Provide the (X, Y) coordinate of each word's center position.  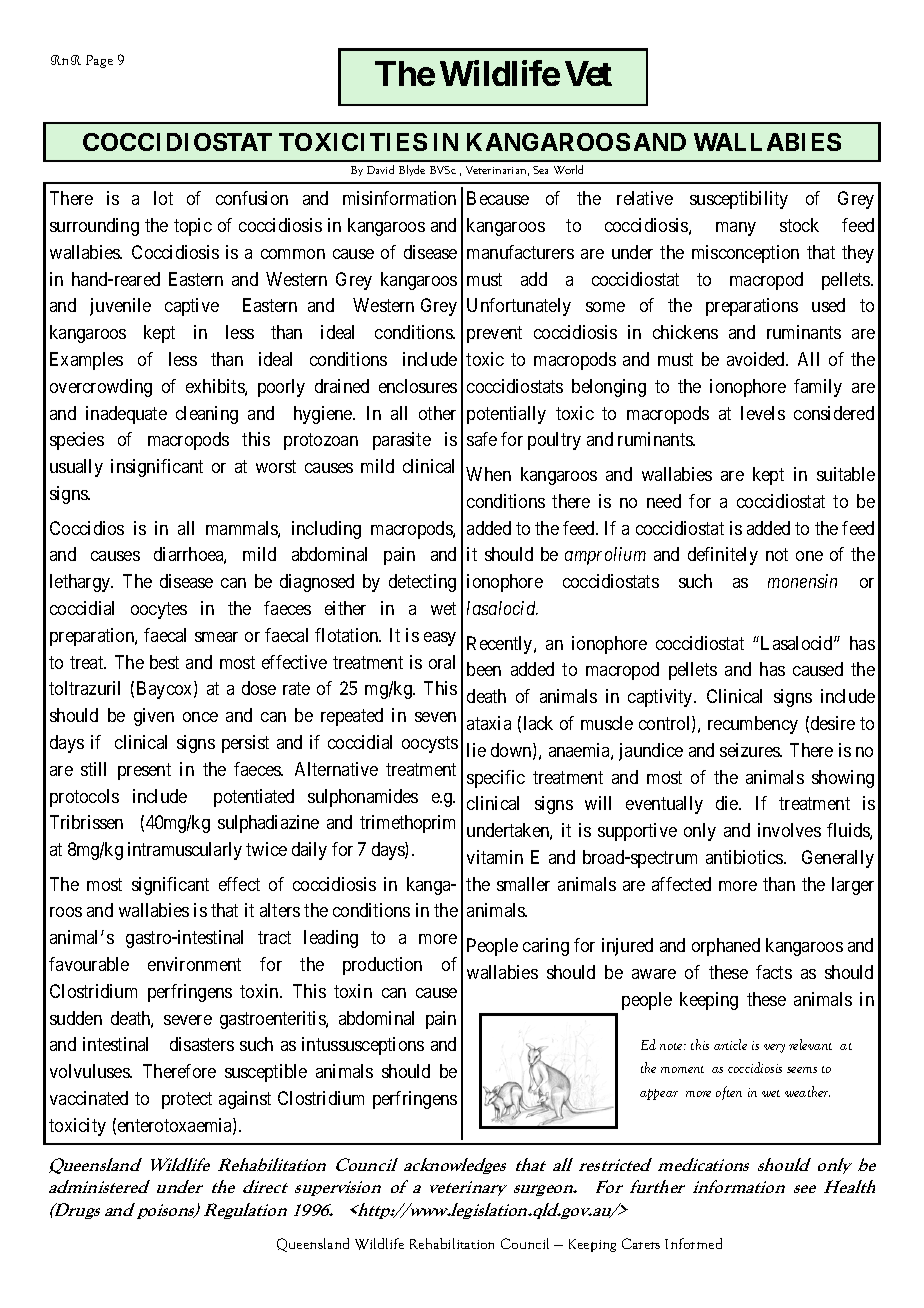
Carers (641, 1243)
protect (187, 1100)
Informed (693, 1243)
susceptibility (739, 200)
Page (99, 61)
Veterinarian (497, 171)
